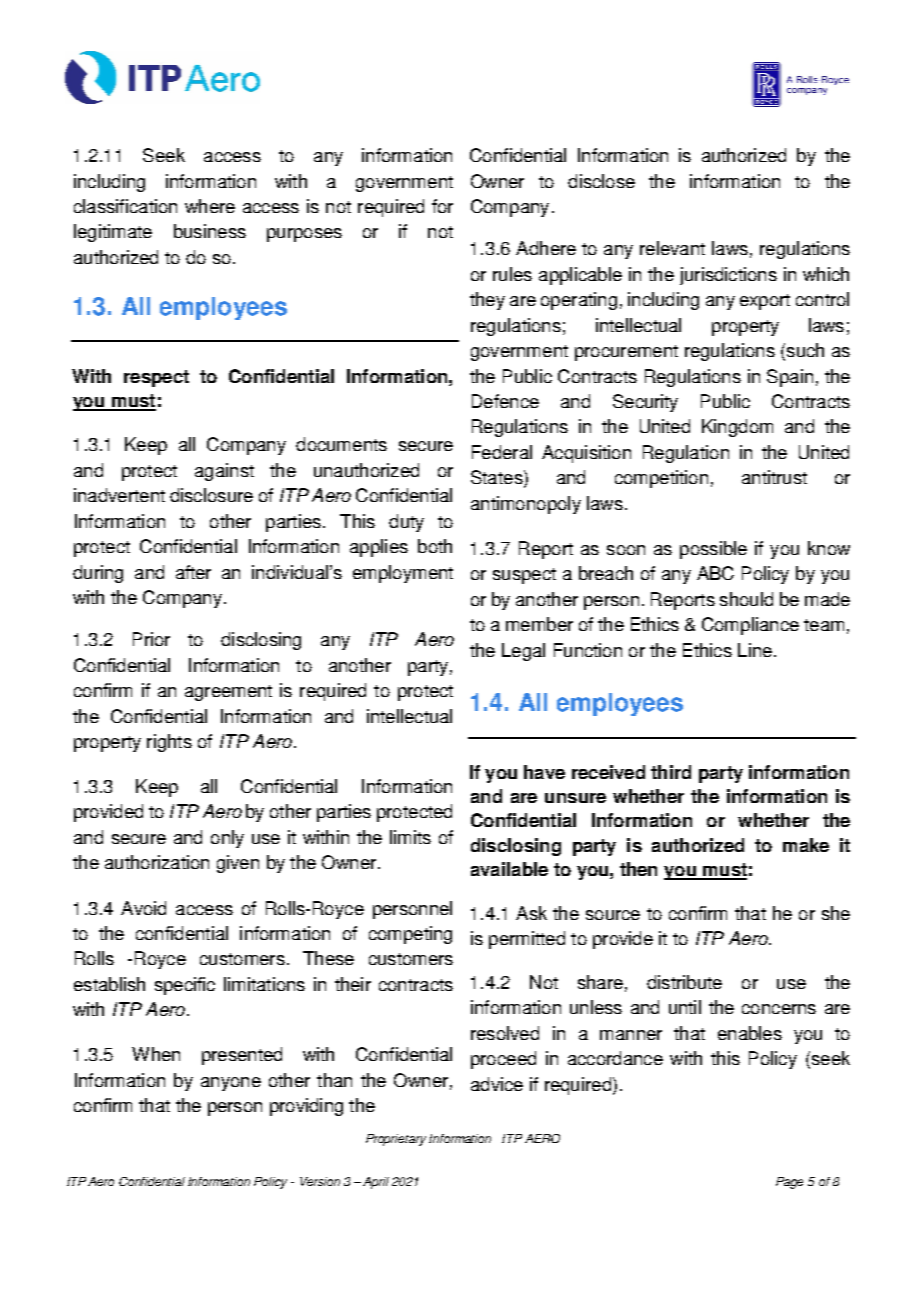 The height and width of the page is (1308, 924). What do you see at coordinates (228, 693) in the page?
I see `agreement` at bounding box center [228, 693].
